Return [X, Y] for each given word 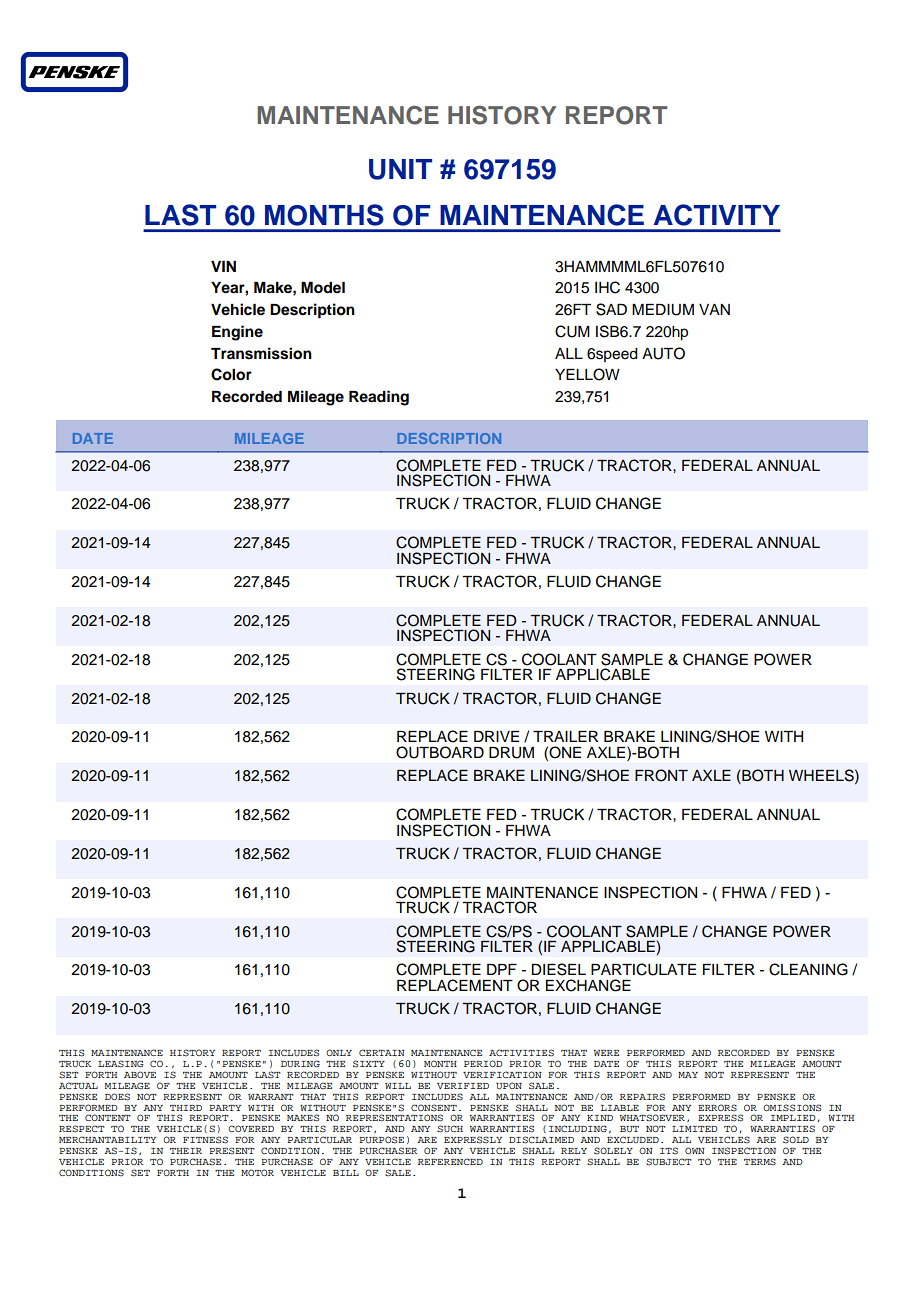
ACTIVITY [717, 215]
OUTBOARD [440, 752]
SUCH [450, 1129]
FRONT [661, 775]
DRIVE [496, 736]
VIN [223, 266]
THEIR [186, 1151]
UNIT [400, 169]
